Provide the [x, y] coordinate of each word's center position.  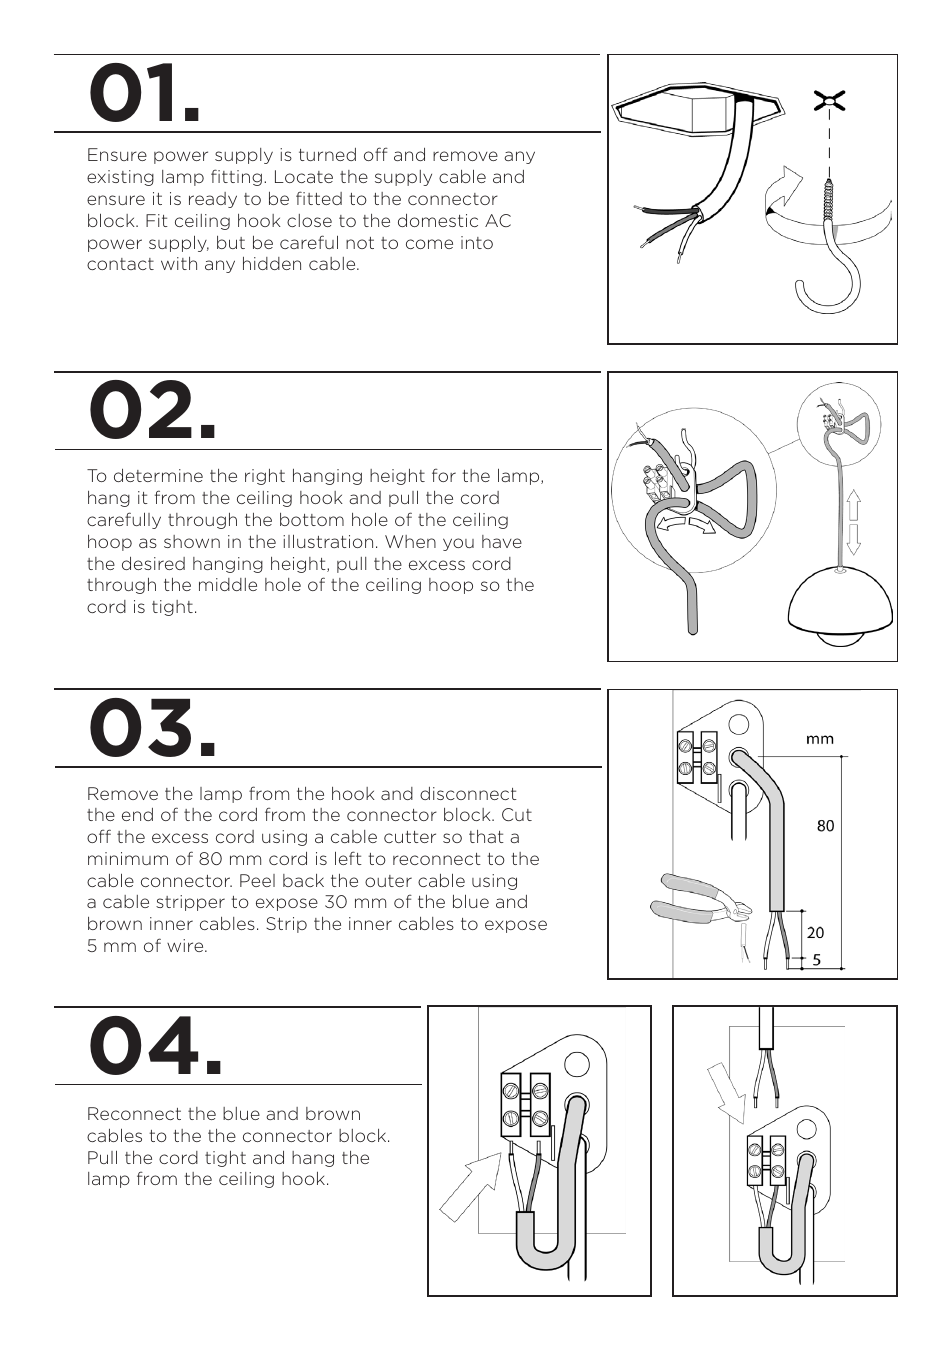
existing [120, 178]
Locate [304, 176]
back [303, 880]
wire [186, 945]
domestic [438, 220]
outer [388, 881]
